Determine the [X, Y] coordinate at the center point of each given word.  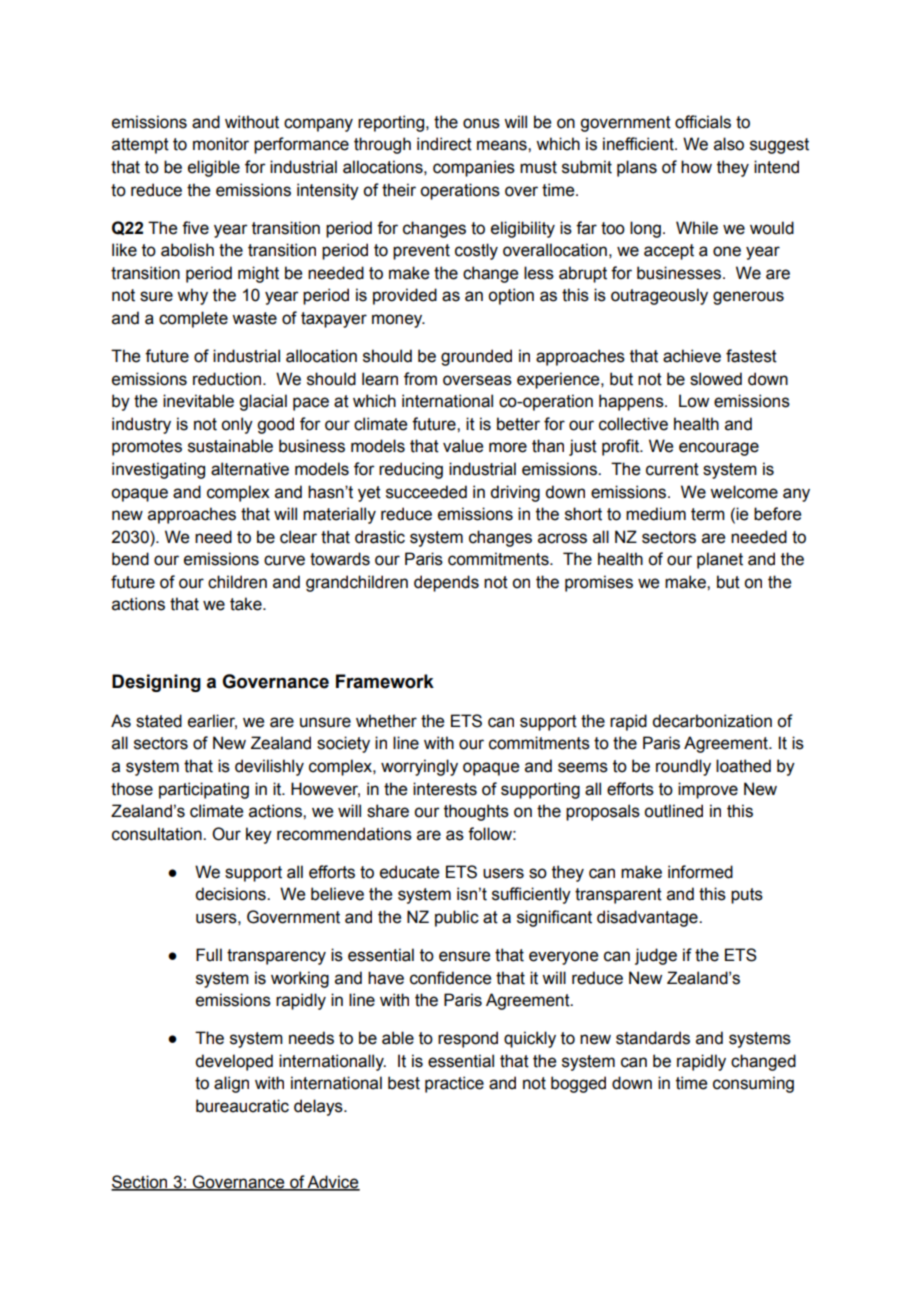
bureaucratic [242, 1106]
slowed [716, 379]
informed [700, 872]
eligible [214, 168]
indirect [444, 144]
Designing [156, 683]
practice [454, 1084]
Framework [385, 681]
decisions [231, 894]
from [420, 379]
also [729, 144]
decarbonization [712, 721]
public [457, 918]
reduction [228, 379]
